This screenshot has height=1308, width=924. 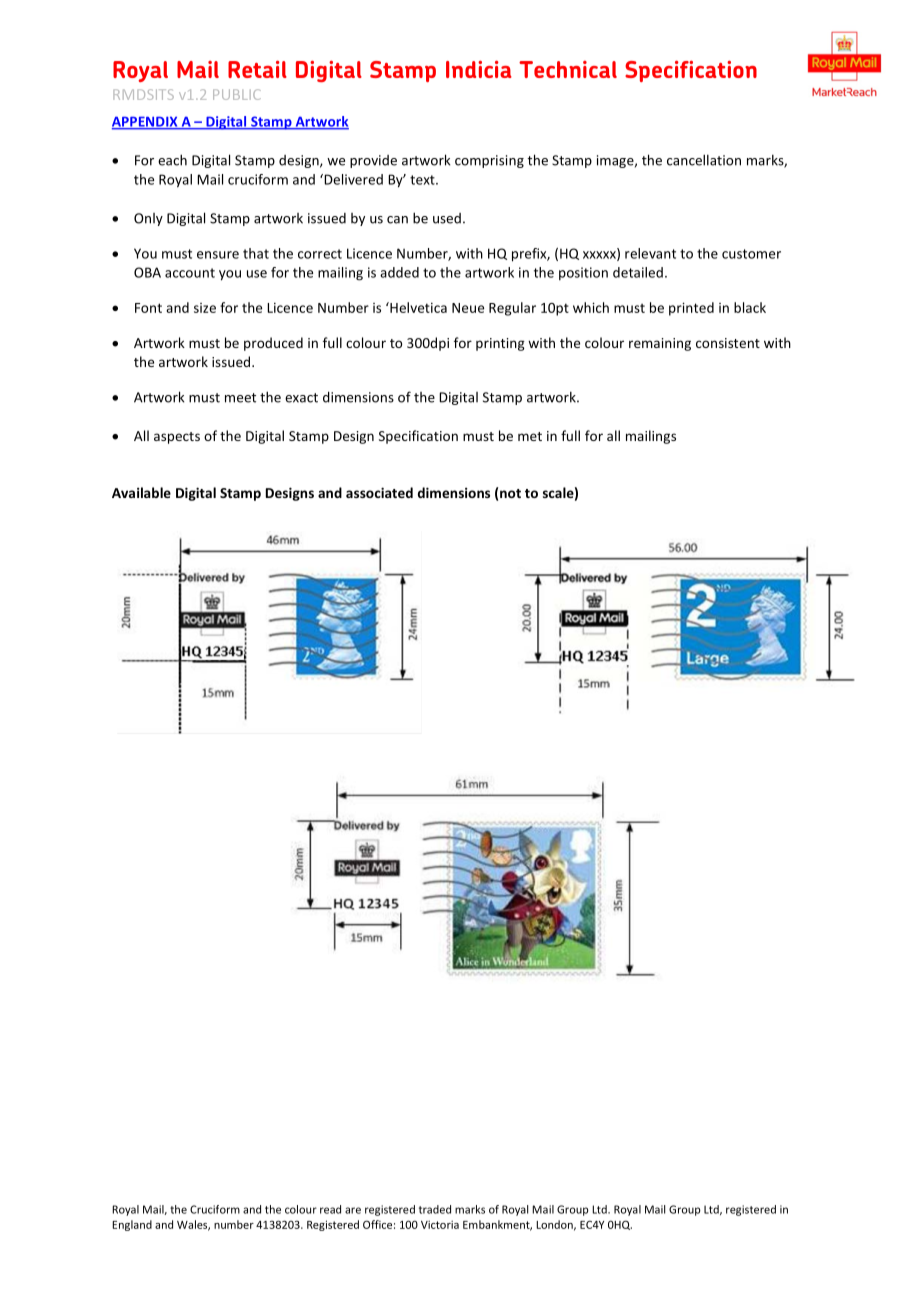 I want to click on not, so click(x=510, y=493).
